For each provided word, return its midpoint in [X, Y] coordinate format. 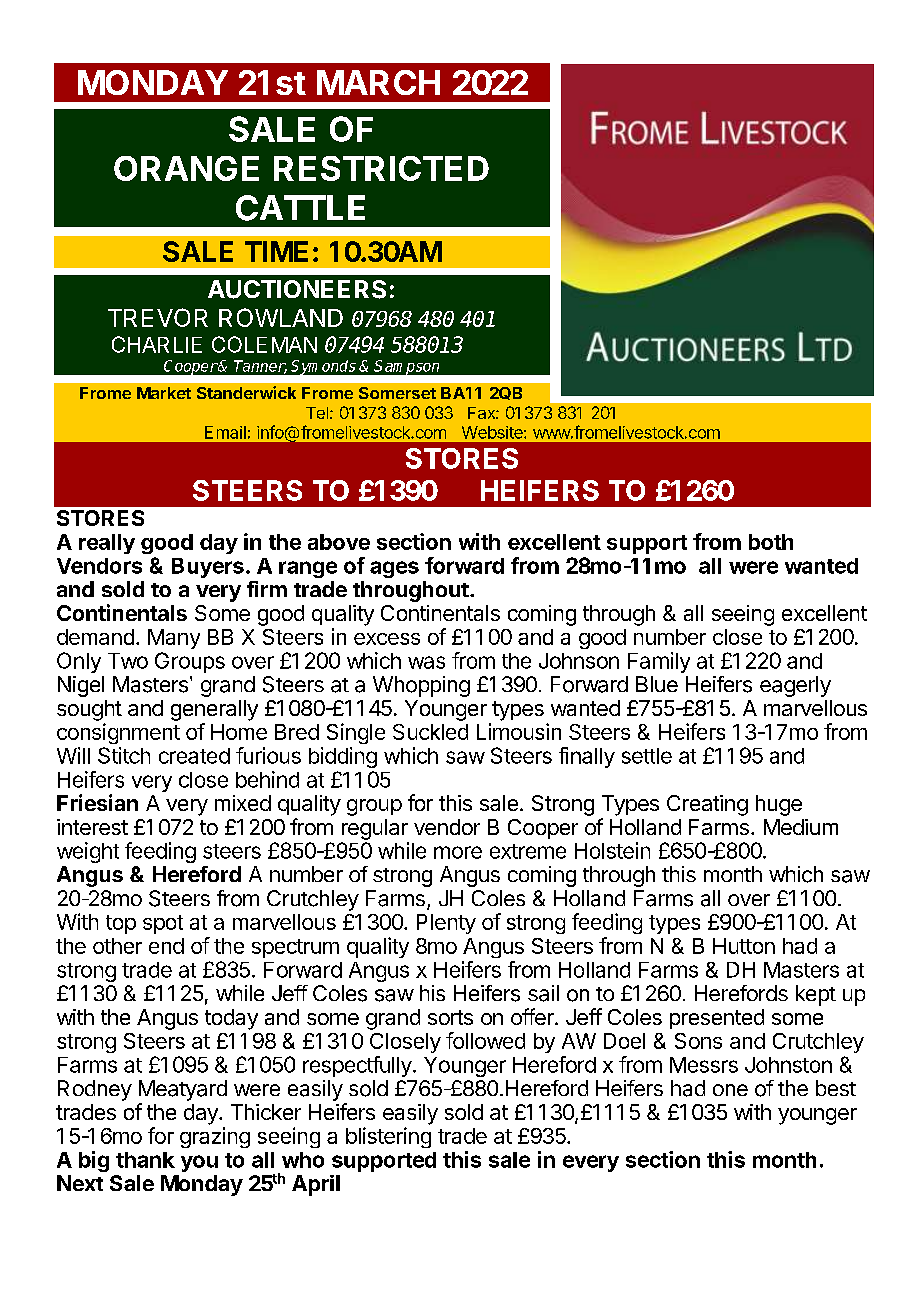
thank [145, 1160]
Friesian [97, 802]
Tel [317, 413]
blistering [388, 1137]
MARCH [378, 82]
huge [779, 805]
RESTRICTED [381, 168]
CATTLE [300, 208]
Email [225, 432]
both [771, 542]
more [458, 852]
